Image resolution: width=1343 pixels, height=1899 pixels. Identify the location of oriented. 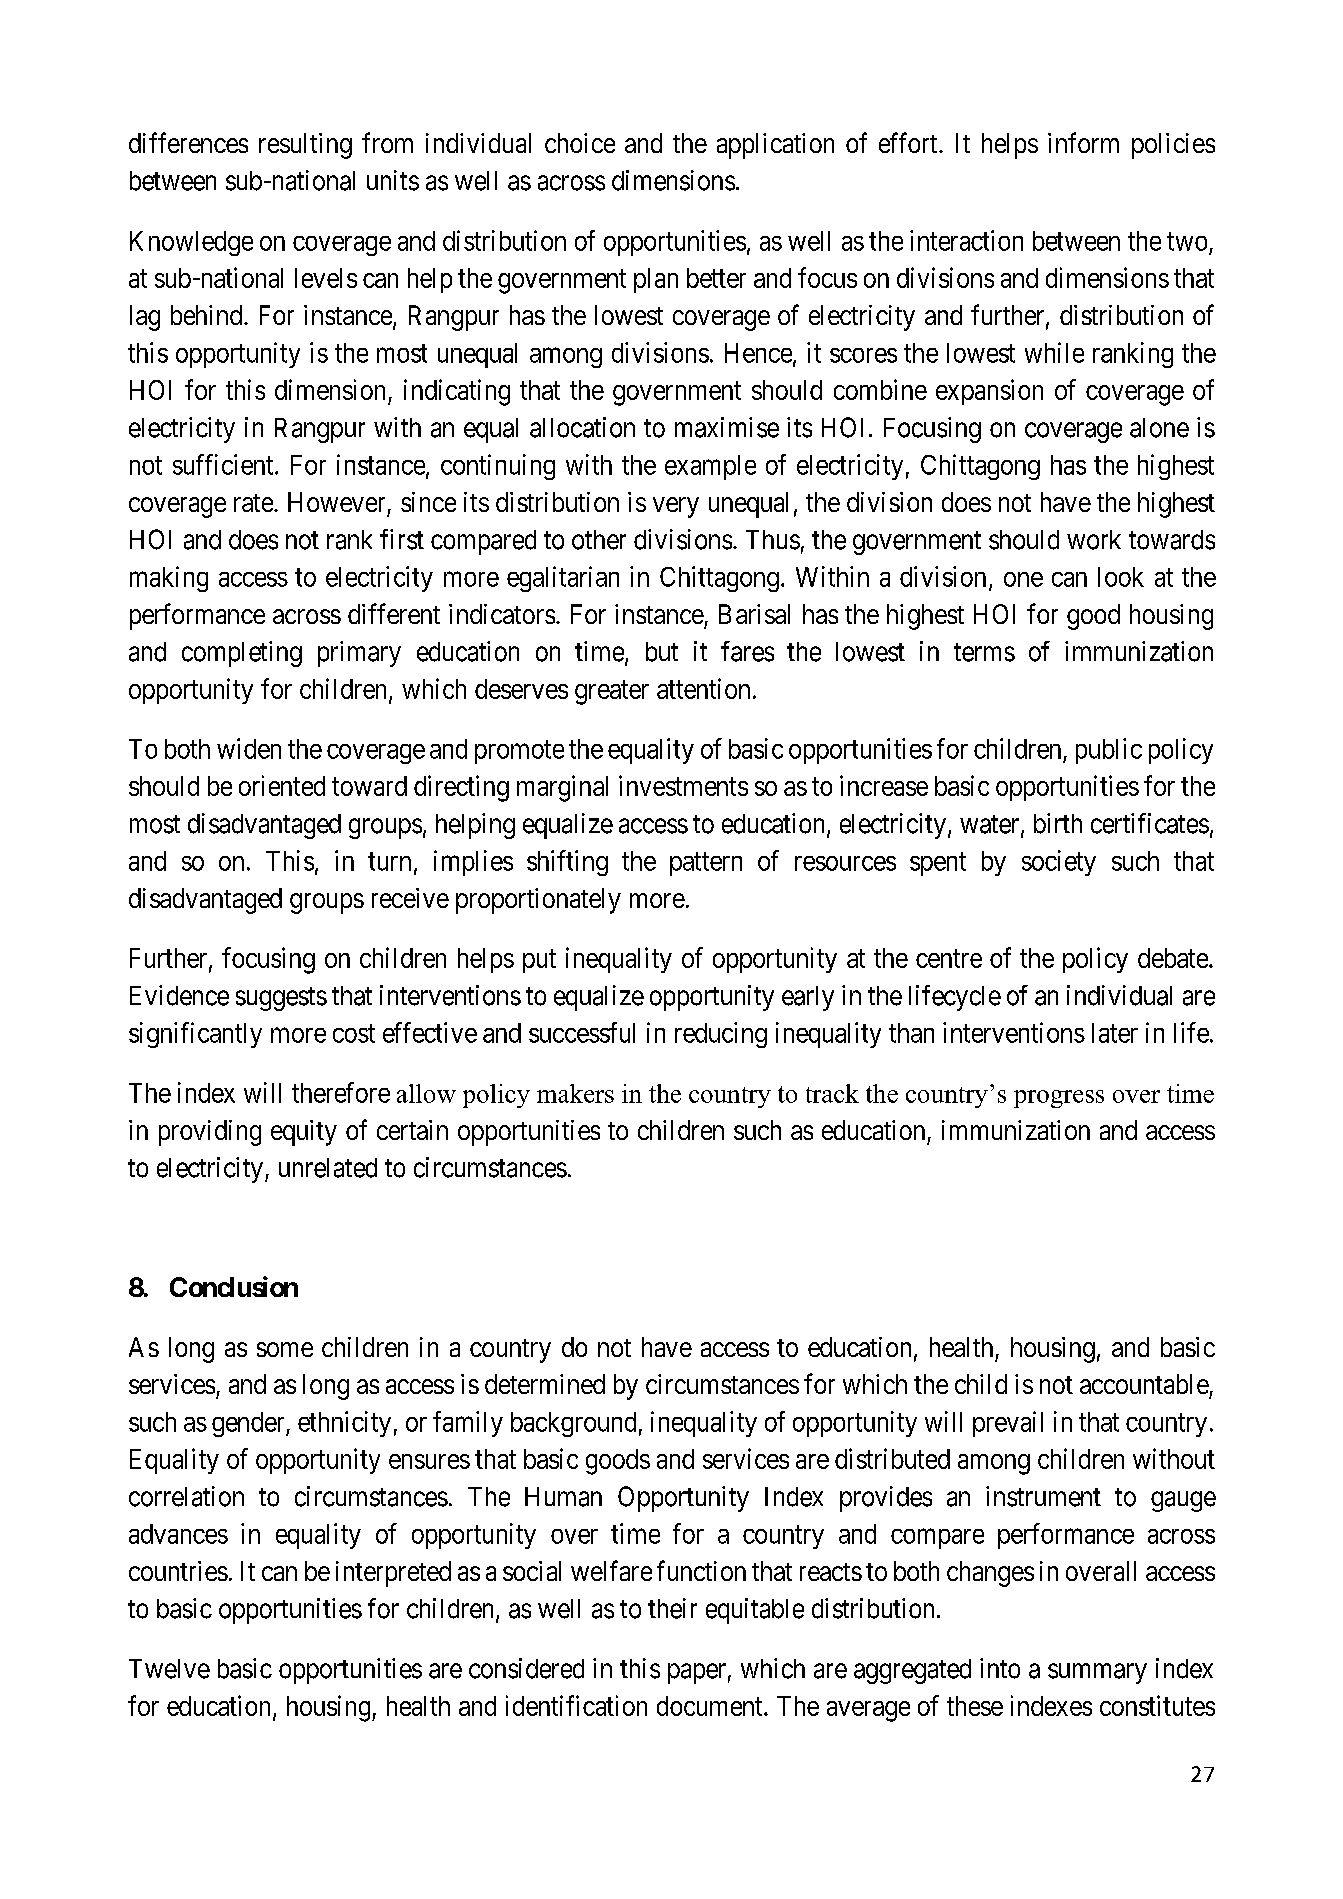
(282, 785).
